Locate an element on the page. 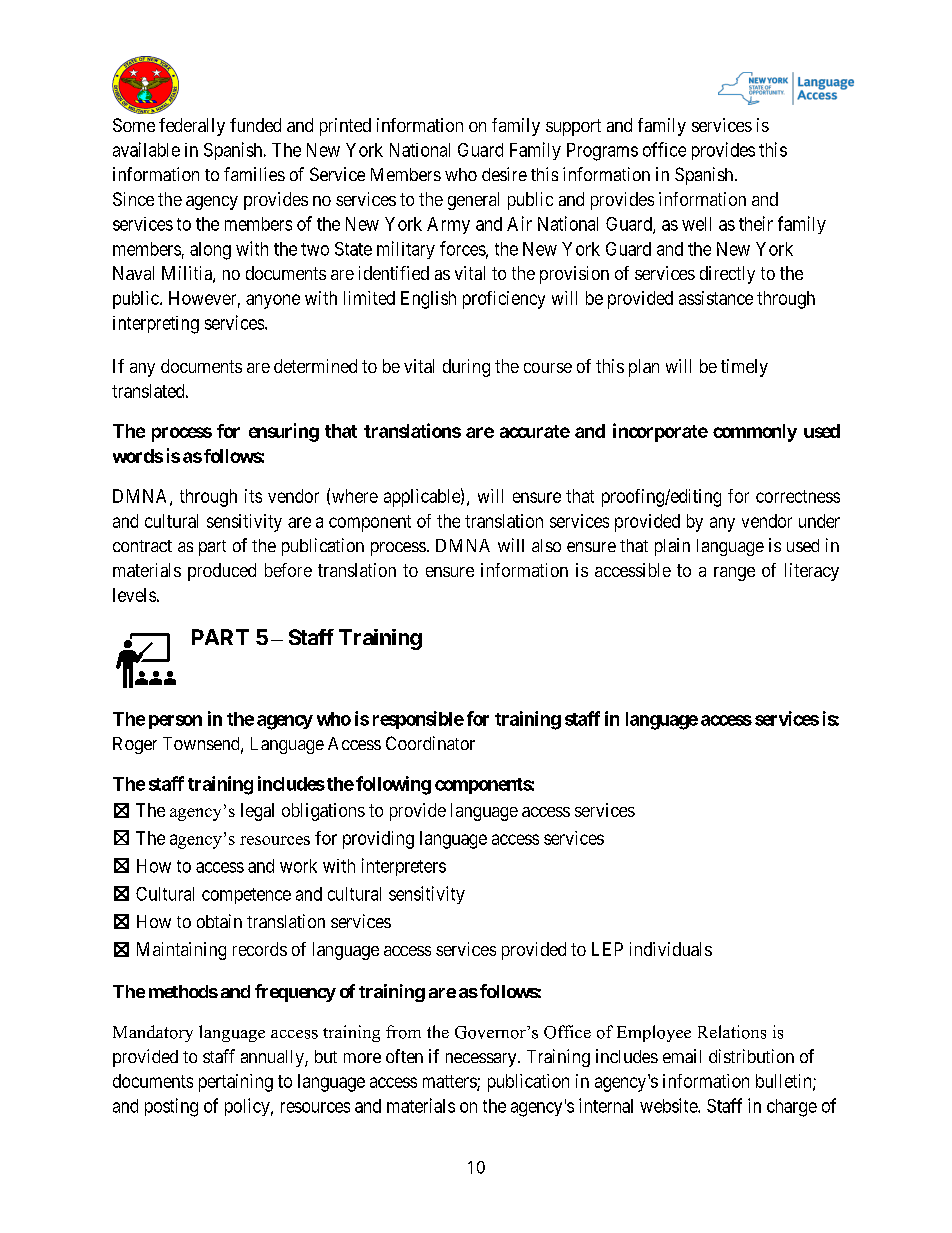  its is located at coordinates (253, 496).
